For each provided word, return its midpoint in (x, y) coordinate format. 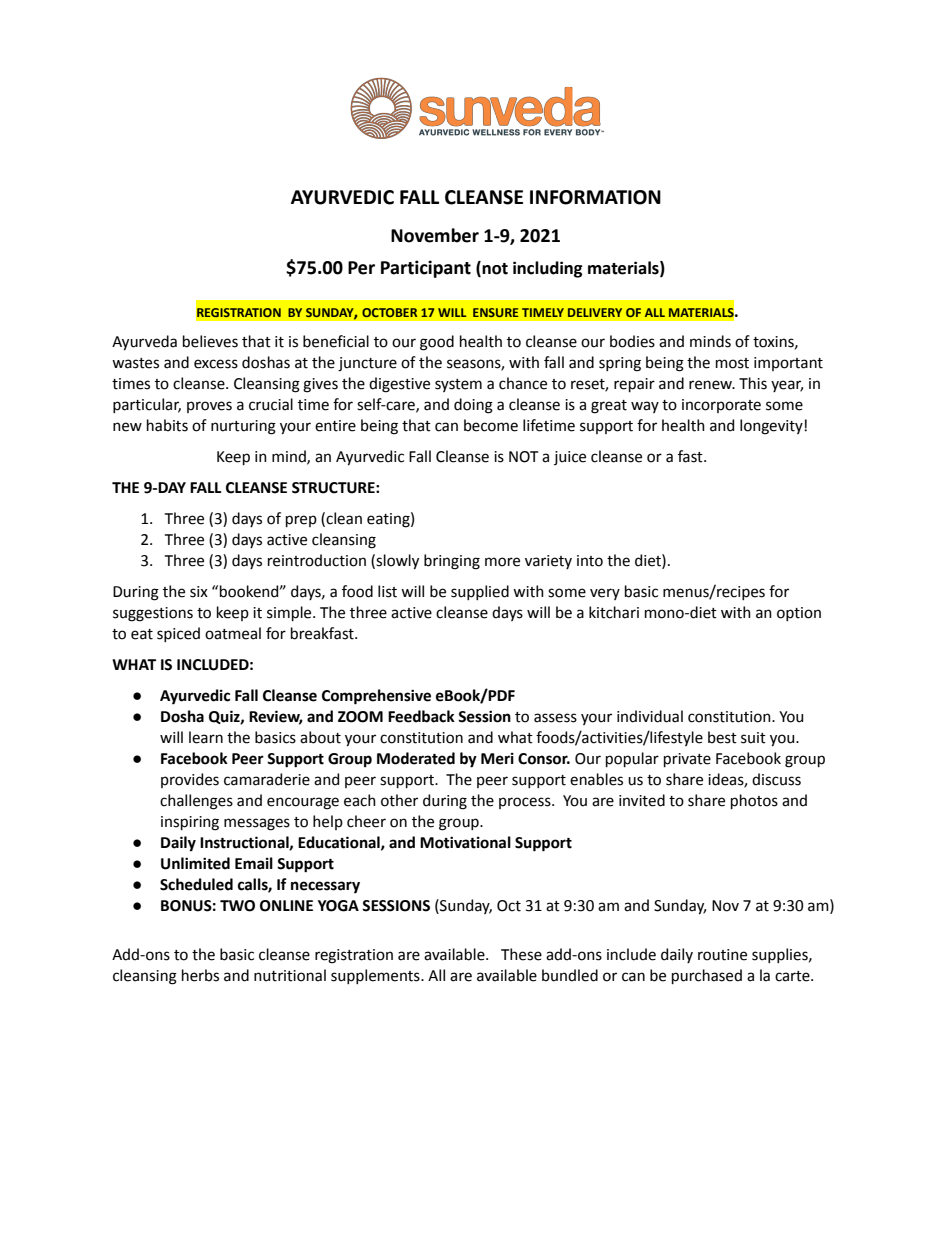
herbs (200, 975)
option (799, 614)
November (435, 235)
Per (361, 268)
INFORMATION (595, 197)
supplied (480, 592)
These (521, 954)
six (199, 592)
